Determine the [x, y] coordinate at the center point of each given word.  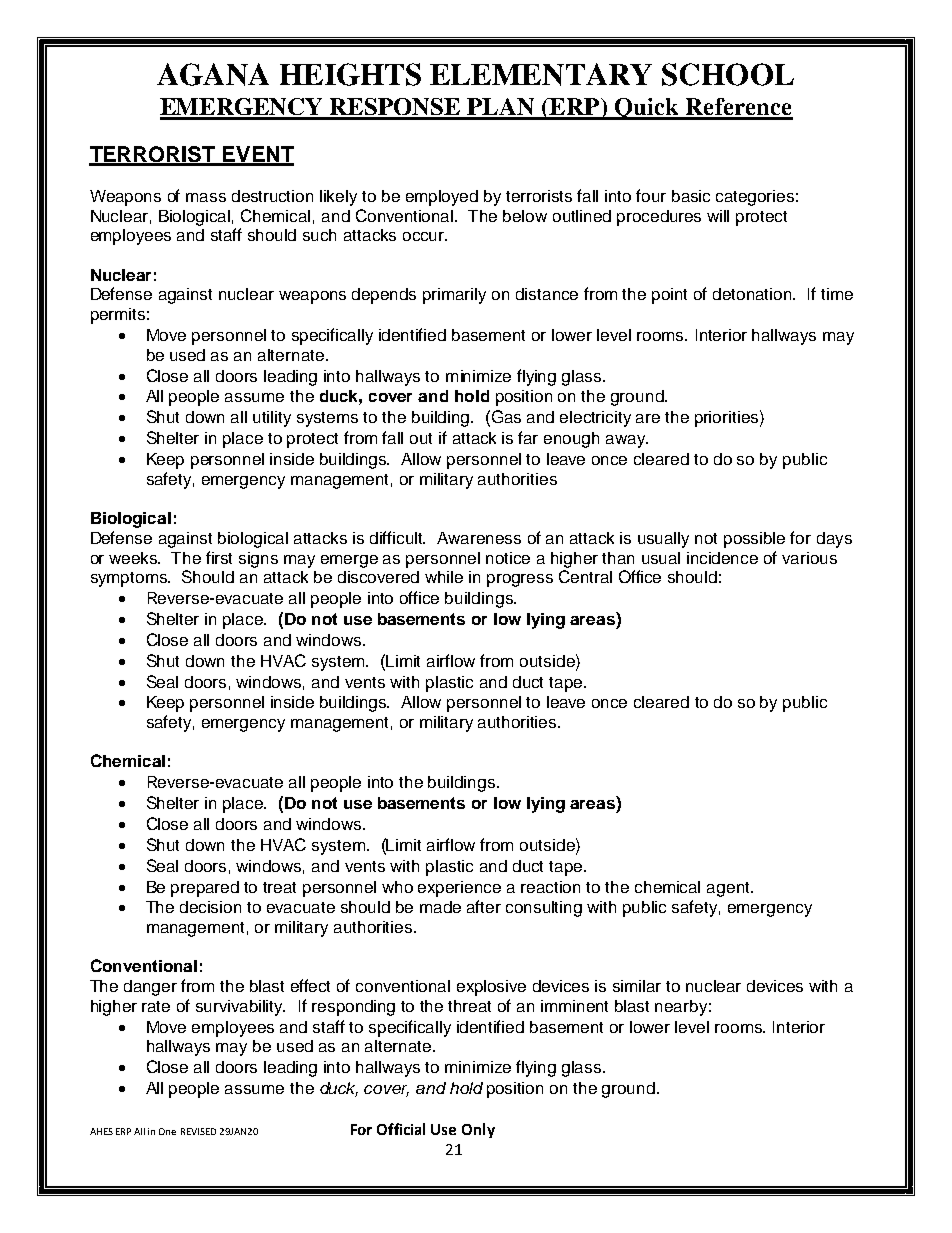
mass [206, 197]
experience [459, 889]
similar [637, 986]
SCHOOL [728, 74]
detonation [753, 294]
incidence [722, 558]
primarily [454, 296]
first [219, 557]
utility [272, 419]
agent [729, 889]
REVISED [198, 1131]
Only [478, 1130]
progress [520, 580]
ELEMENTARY [541, 74]
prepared [205, 889]
